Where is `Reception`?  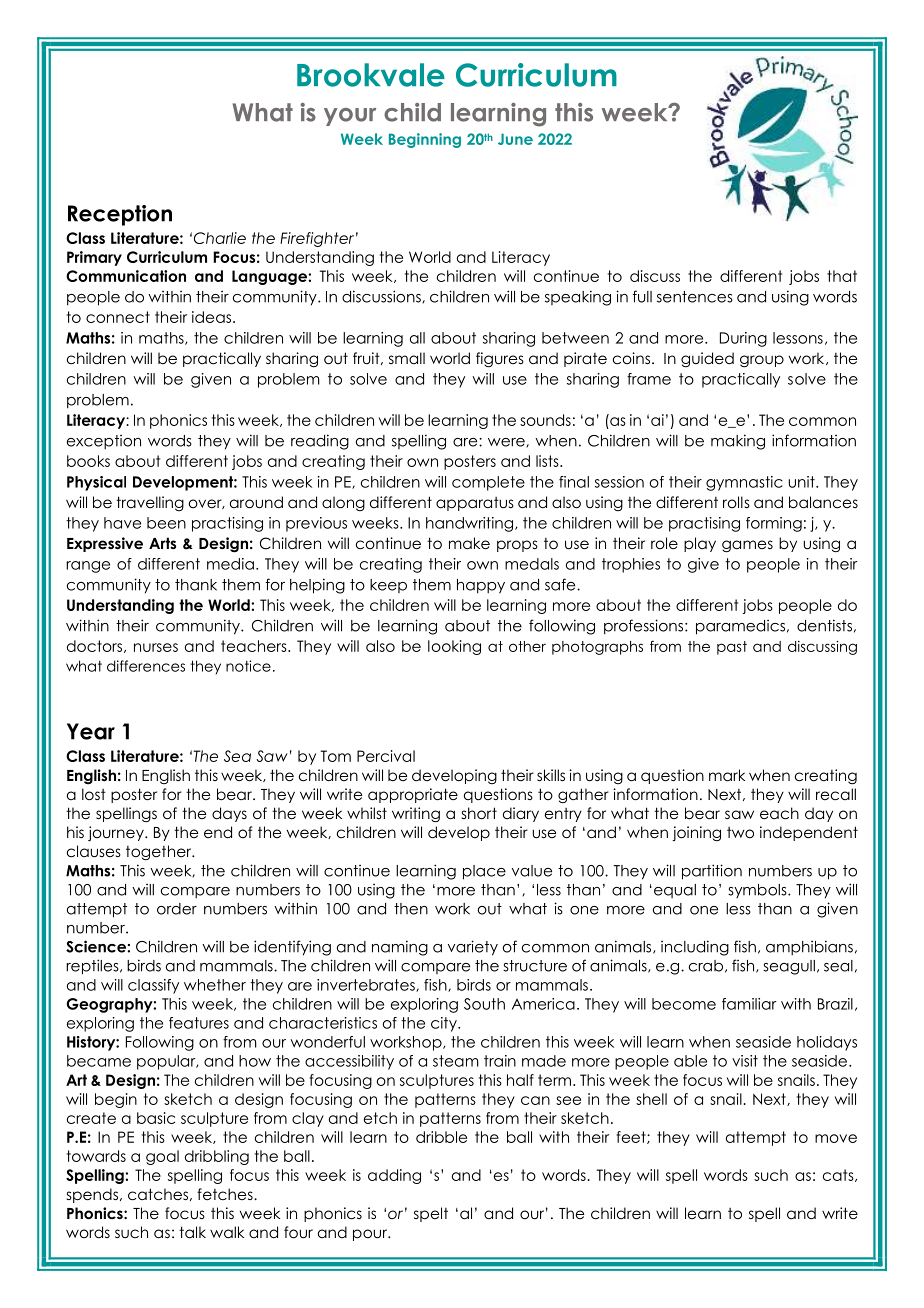 Reception is located at coordinates (120, 215).
